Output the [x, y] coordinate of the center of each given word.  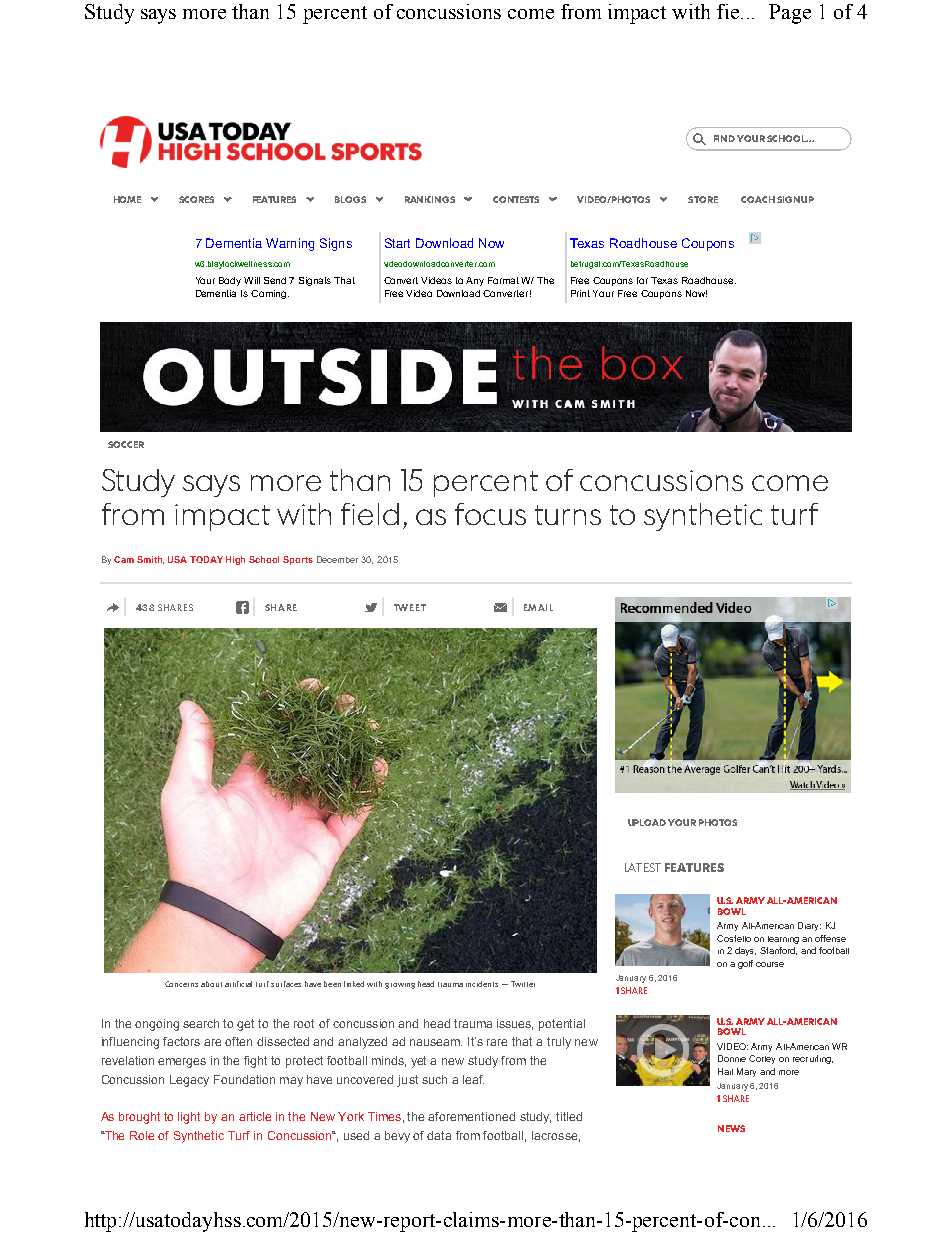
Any [475, 281]
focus [490, 514]
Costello [734, 938]
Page [790, 14]
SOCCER [126, 444]
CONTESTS [516, 199]
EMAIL [538, 607]
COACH [758, 199]
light [189, 1118]
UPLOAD [647, 822]
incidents [482, 984]
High [235, 560]
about [211, 984]
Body [230, 281]
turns [568, 515]
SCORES [196, 199]
